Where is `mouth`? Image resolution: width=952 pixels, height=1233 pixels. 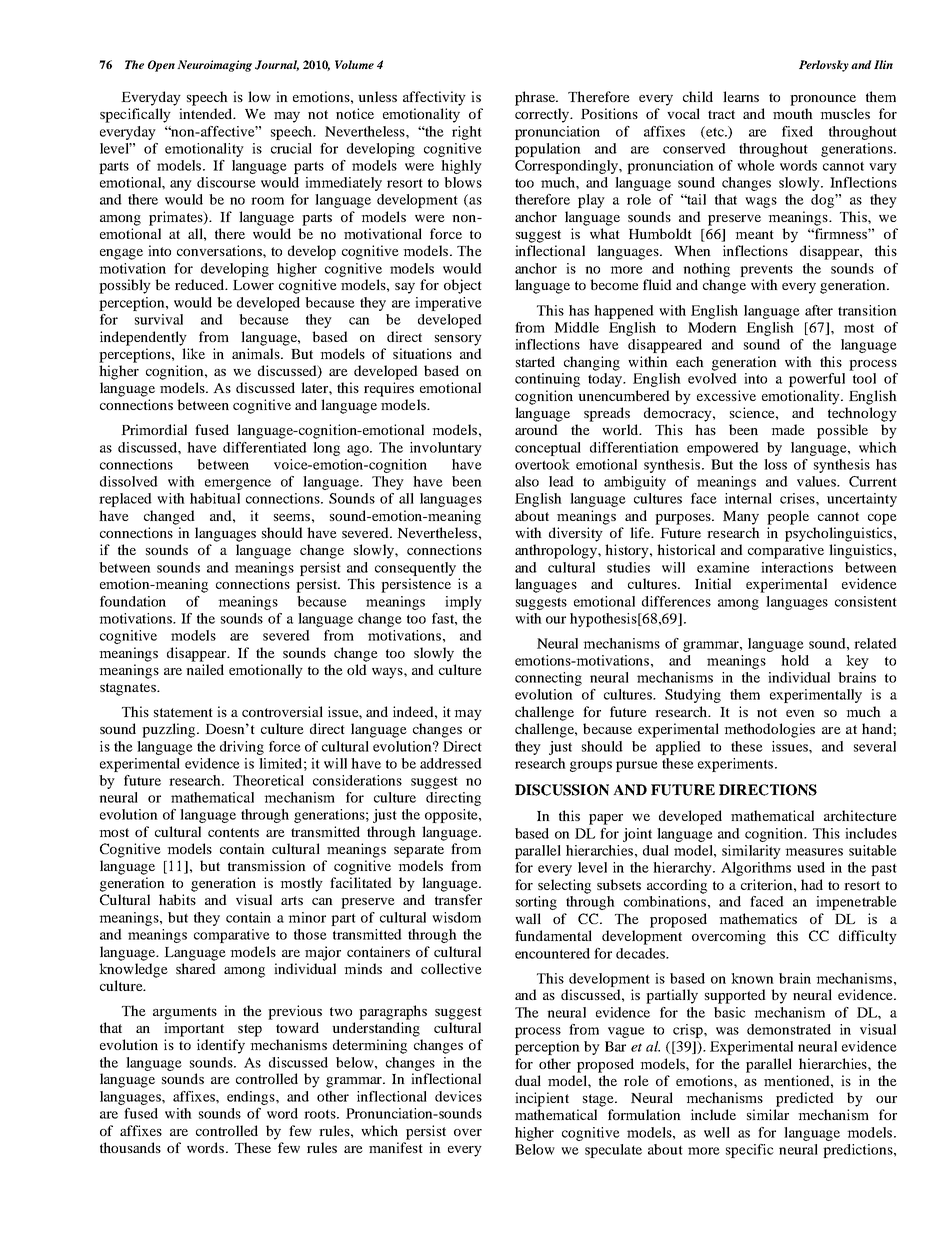 mouth is located at coordinates (793, 113).
